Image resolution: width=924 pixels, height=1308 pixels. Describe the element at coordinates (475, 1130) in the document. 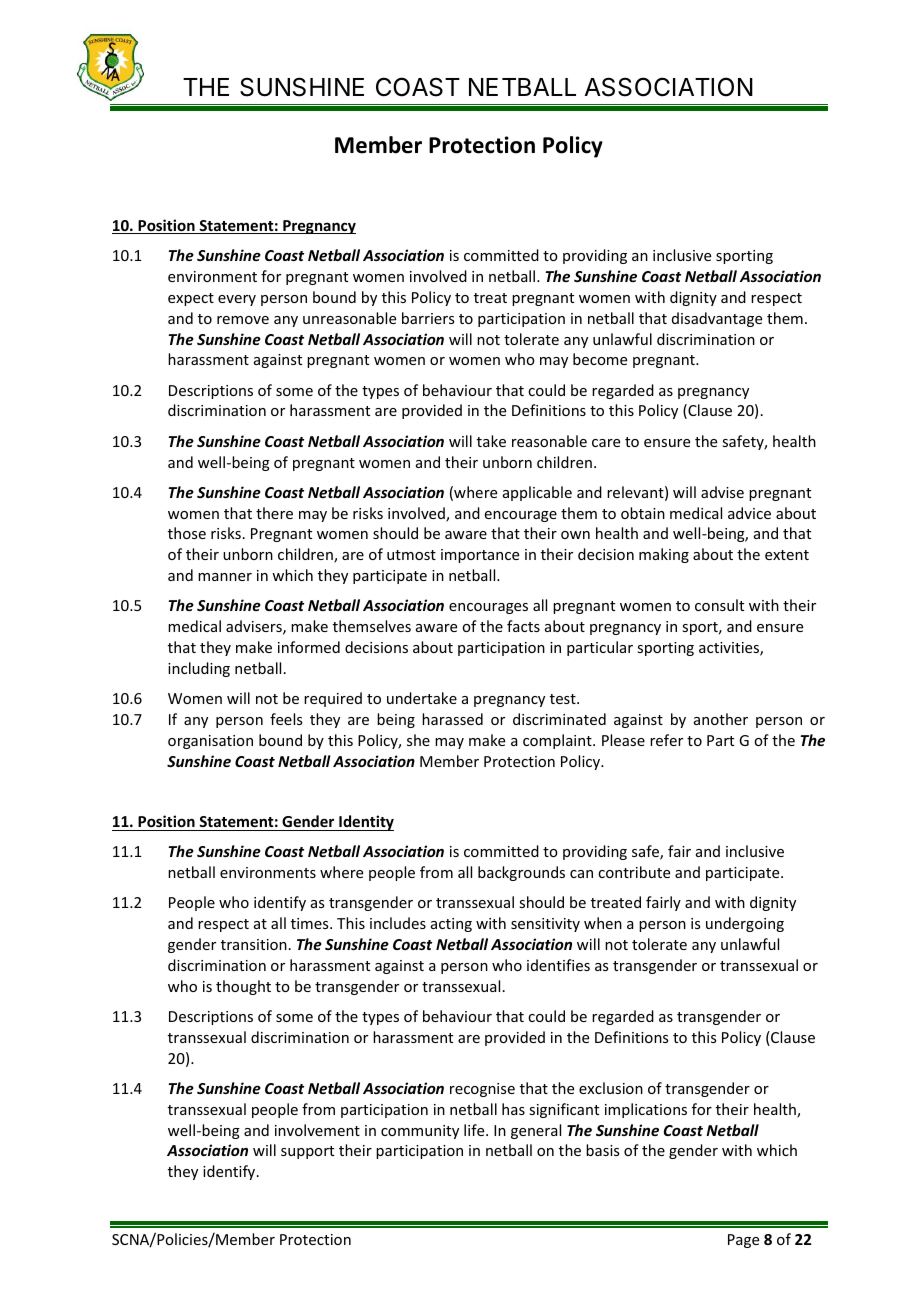

I see `life` at that location.
